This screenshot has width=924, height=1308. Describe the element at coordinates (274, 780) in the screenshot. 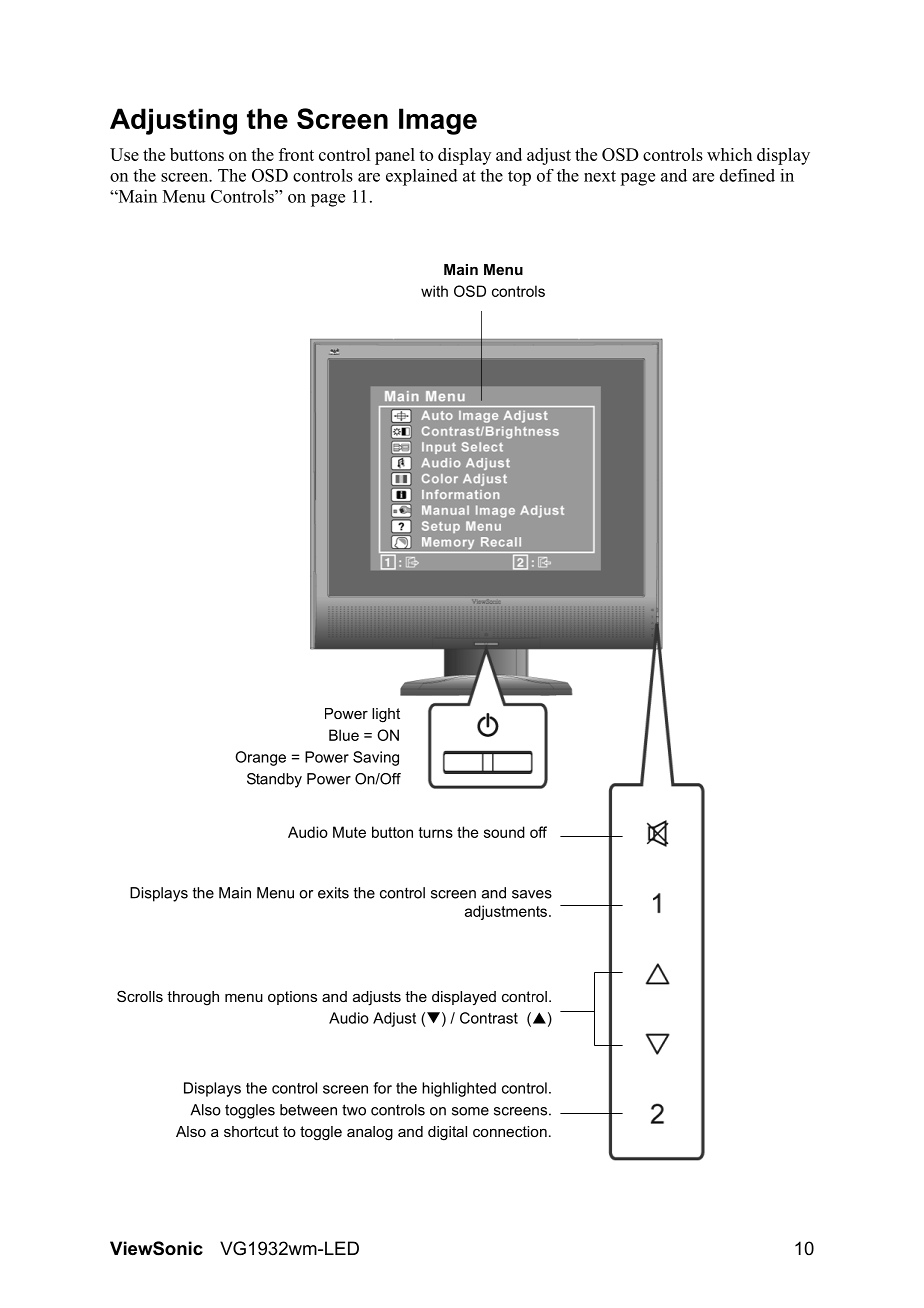

I see `Standby` at that location.
